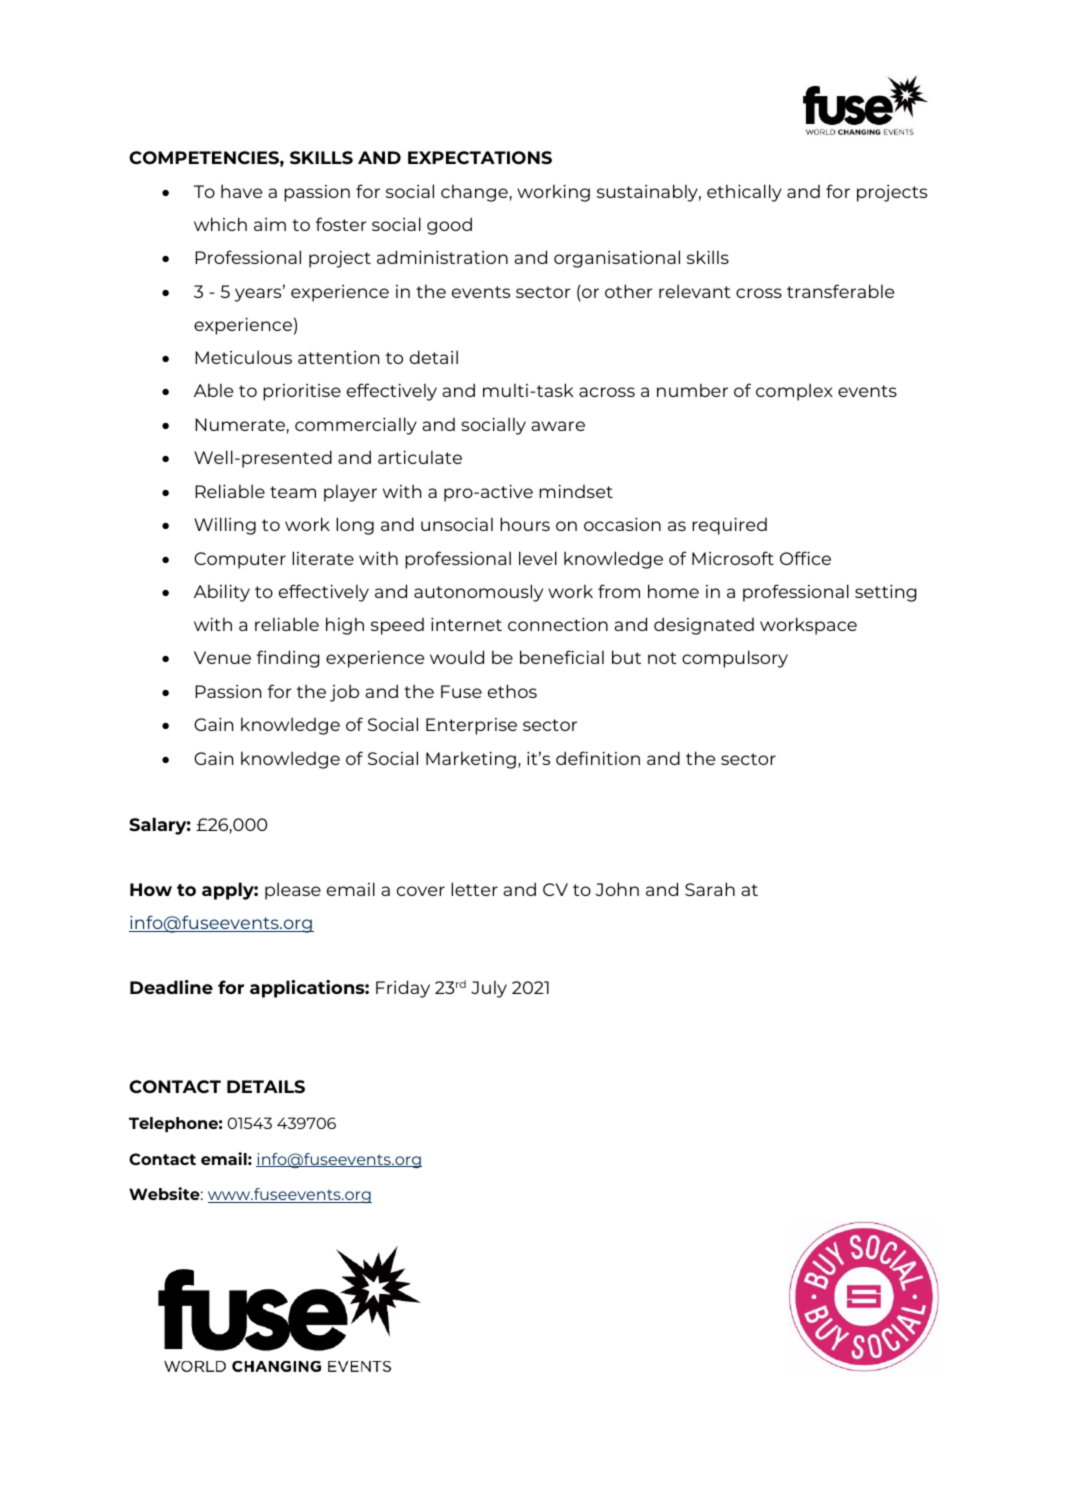 This screenshot has height=1510, width=1068. I want to click on complex, so click(794, 392).
